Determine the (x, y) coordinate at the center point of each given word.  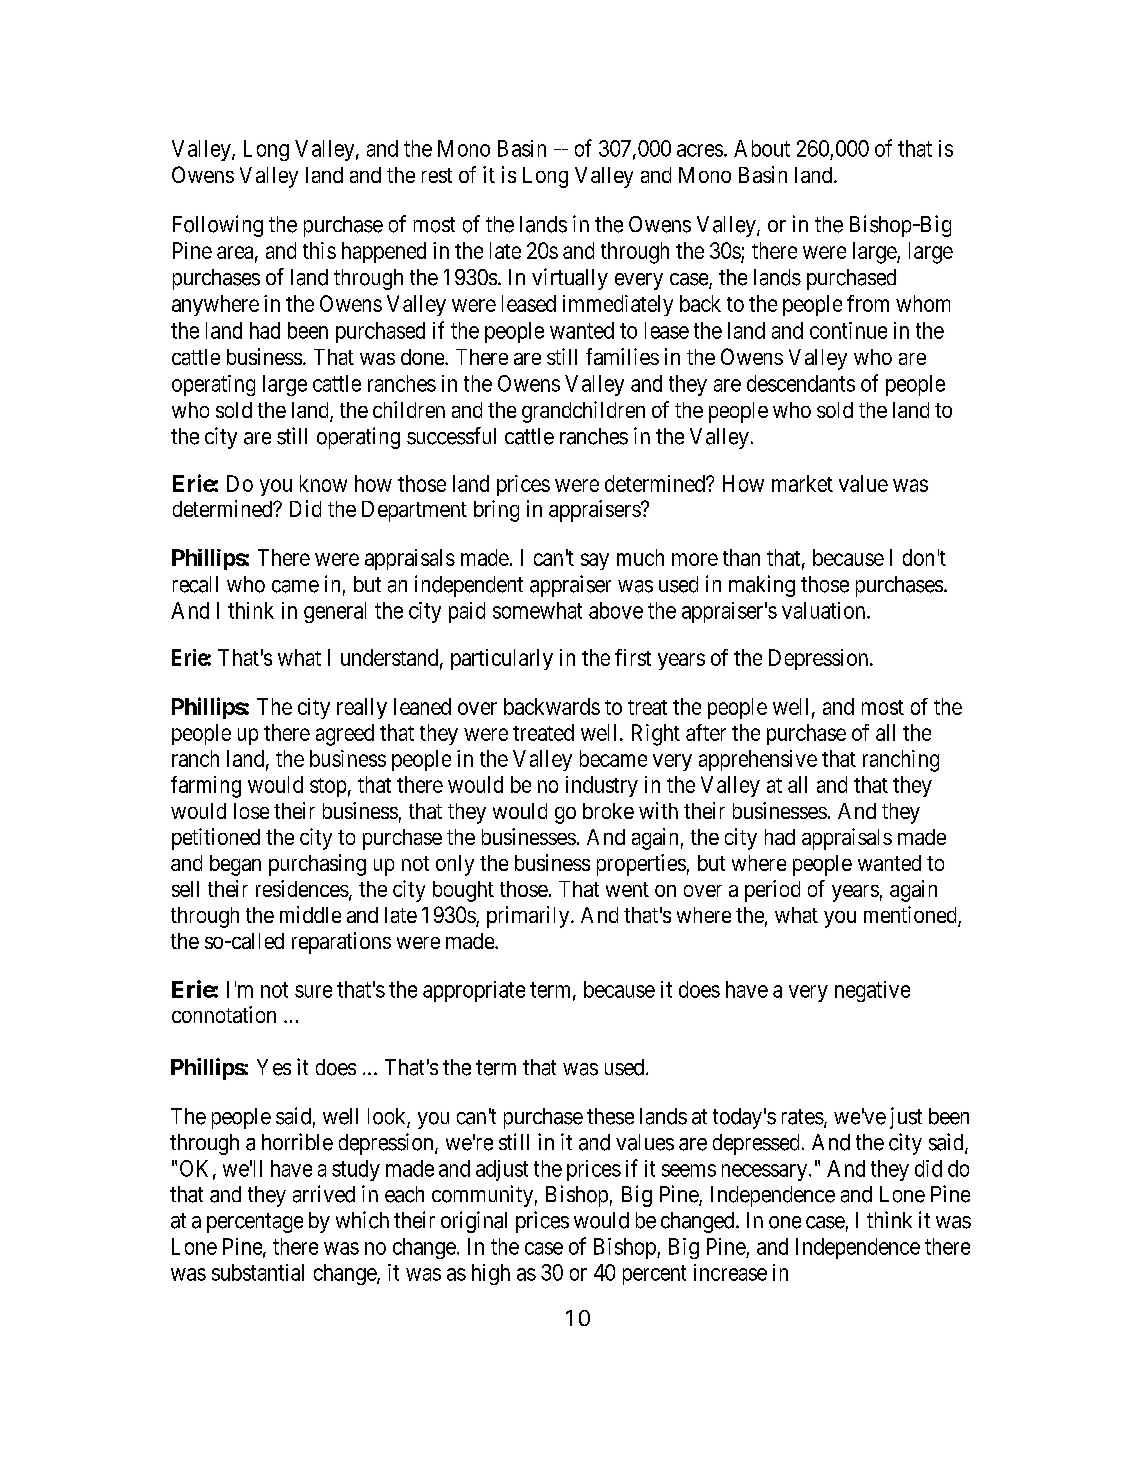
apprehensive (758, 760)
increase (730, 1272)
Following (218, 226)
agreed (345, 735)
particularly (502, 659)
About (762, 148)
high (491, 1274)
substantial (258, 1272)
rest (437, 175)
